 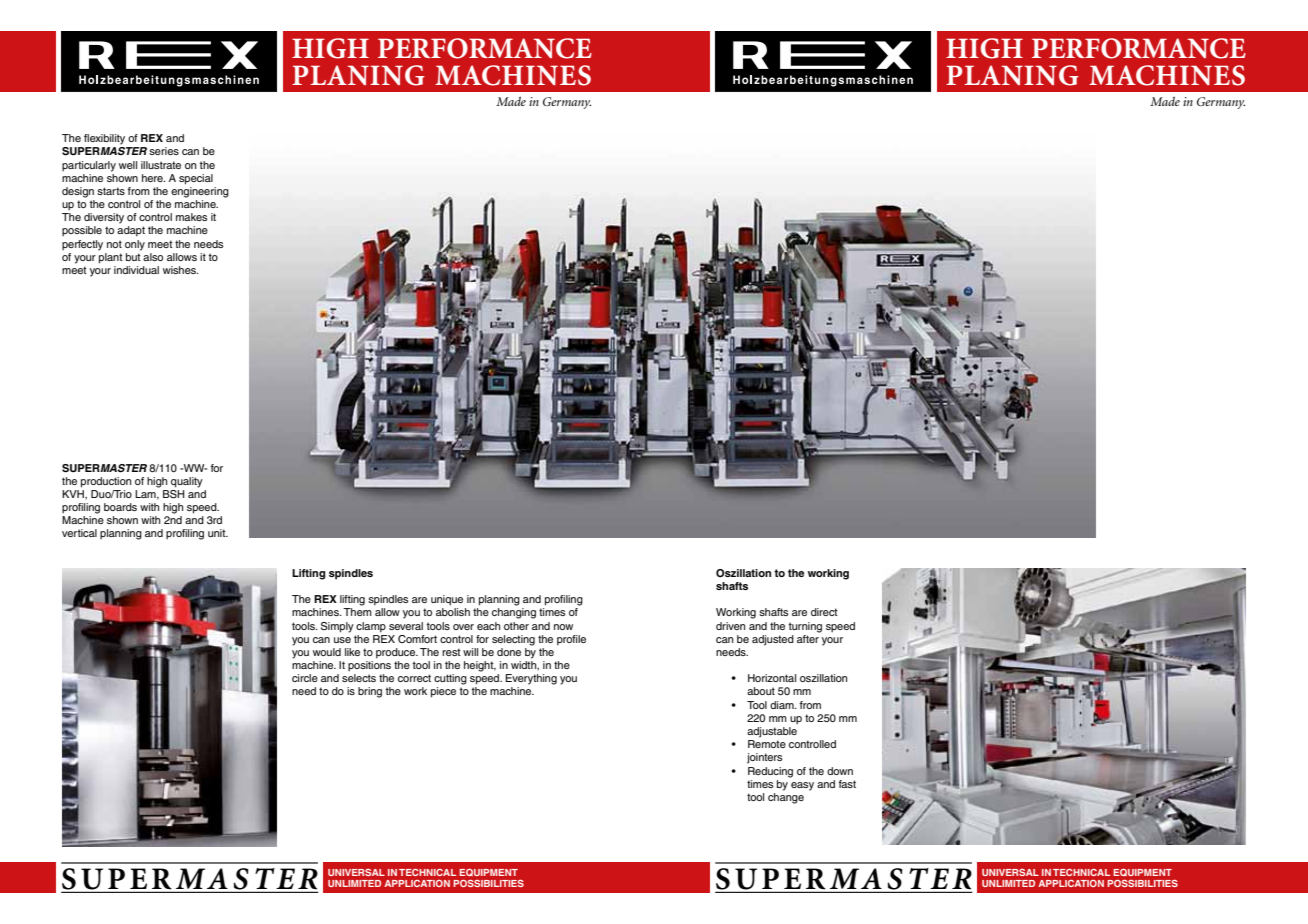 I want to click on quality, so click(x=187, y=482).
